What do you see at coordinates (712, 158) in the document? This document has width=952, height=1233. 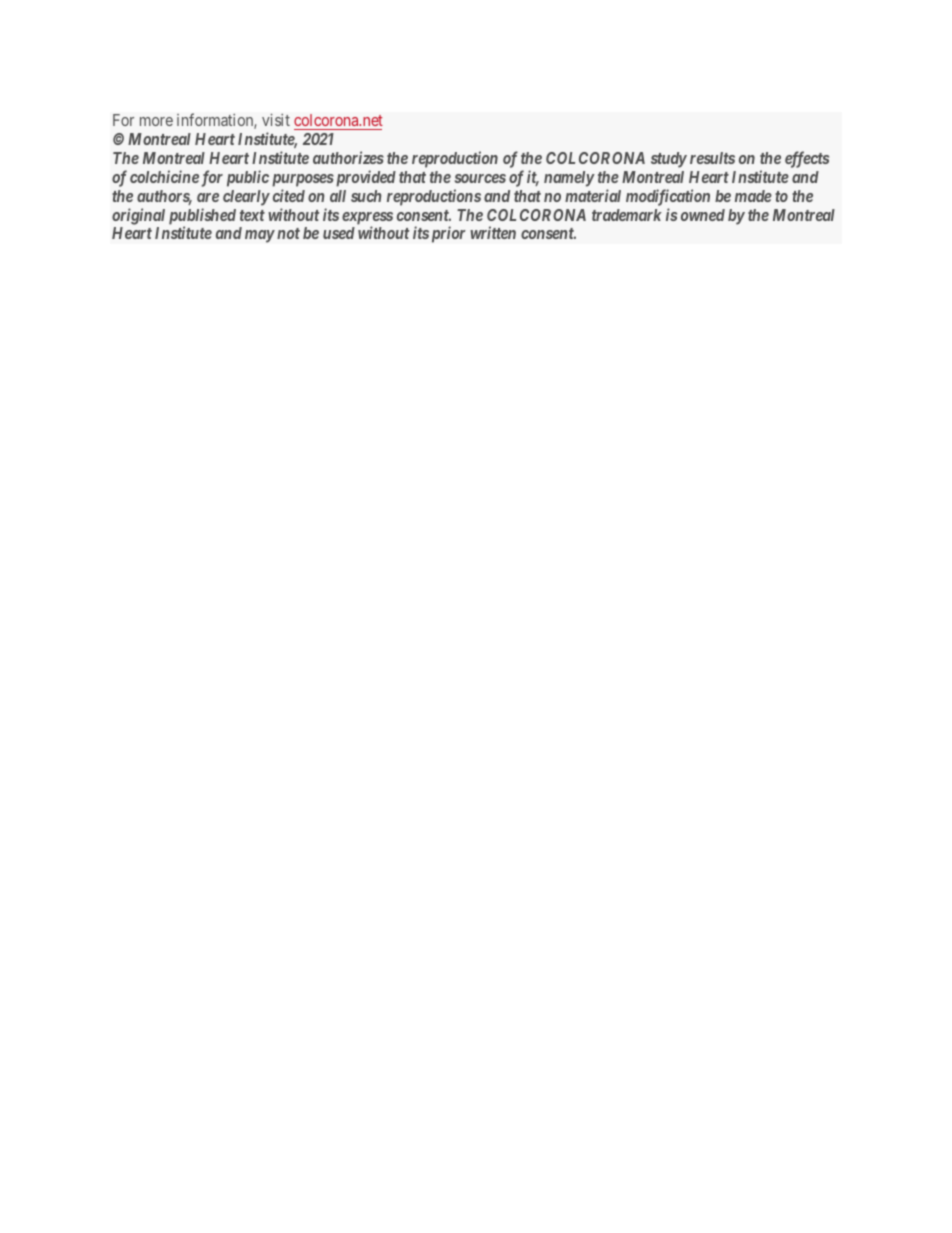 I see `results` at bounding box center [712, 158].
